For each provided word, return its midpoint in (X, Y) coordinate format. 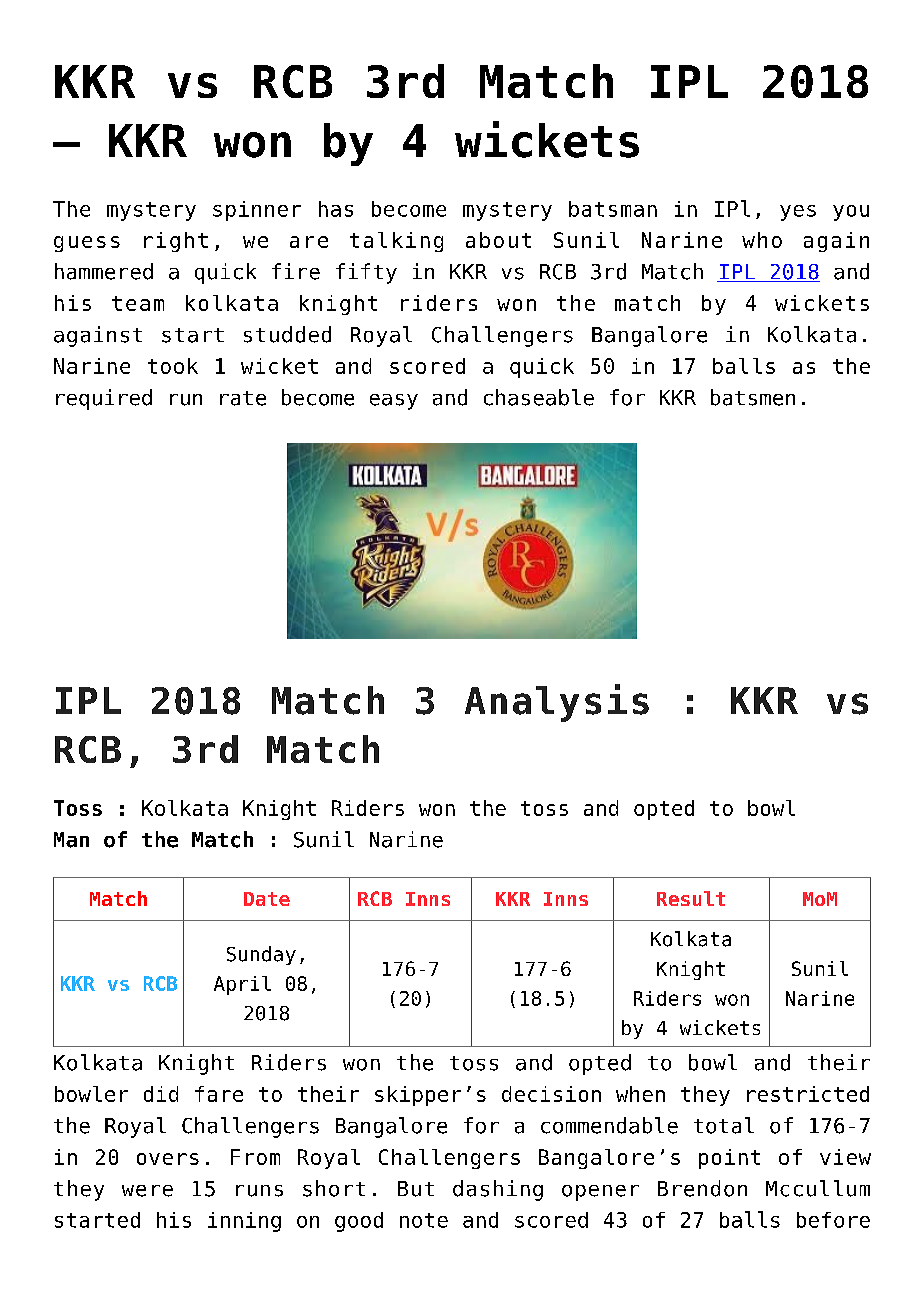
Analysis (557, 703)
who (762, 240)
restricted (808, 1094)
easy (394, 402)
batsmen (753, 397)
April (242, 985)
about (498, 240)
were (147, 1191)
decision (551, 1094)
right (176, 242)
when (640, 1094)
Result (691, 898)
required (104, 399)
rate (243, 398)
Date (267, 899)
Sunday (261, 955)
